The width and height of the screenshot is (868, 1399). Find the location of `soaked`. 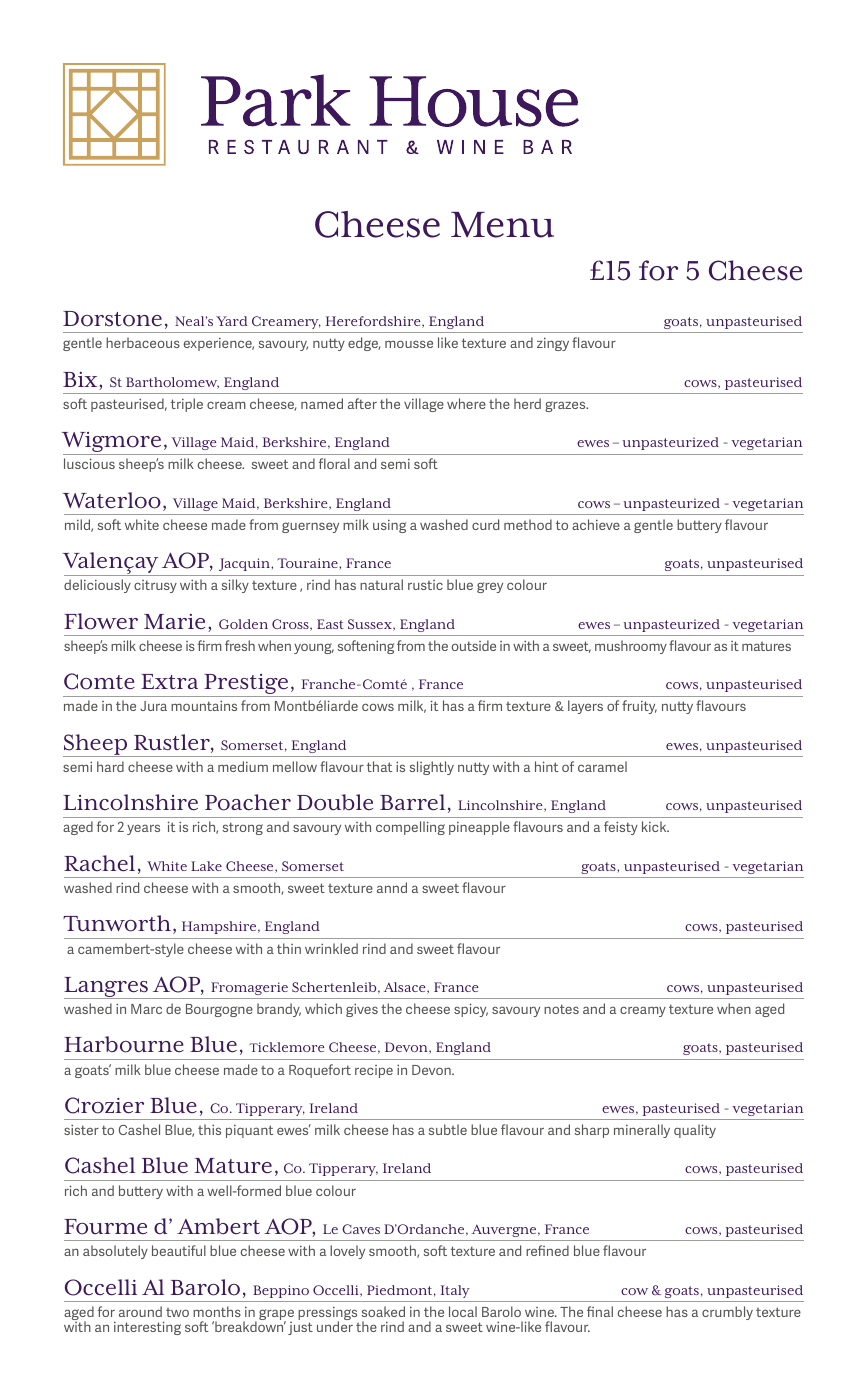

soaked is located at coordinates (383, 1311).
